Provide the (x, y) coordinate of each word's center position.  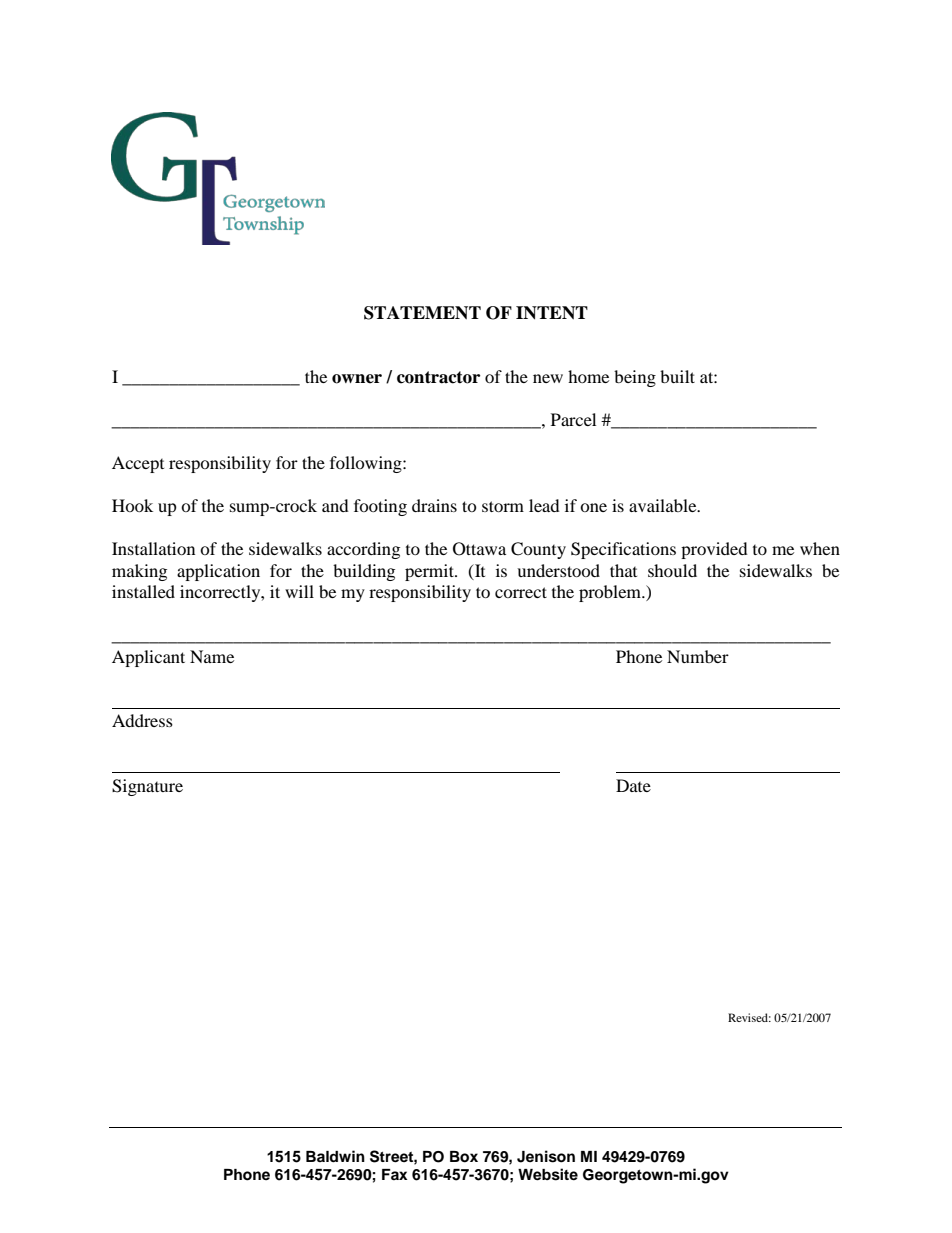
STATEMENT (422, 313)
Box (464, 1157)
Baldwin (335, 1156)
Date (633, 785)
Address (142, 720)
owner (357, 379)
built (677, 376)
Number (698, 656)
